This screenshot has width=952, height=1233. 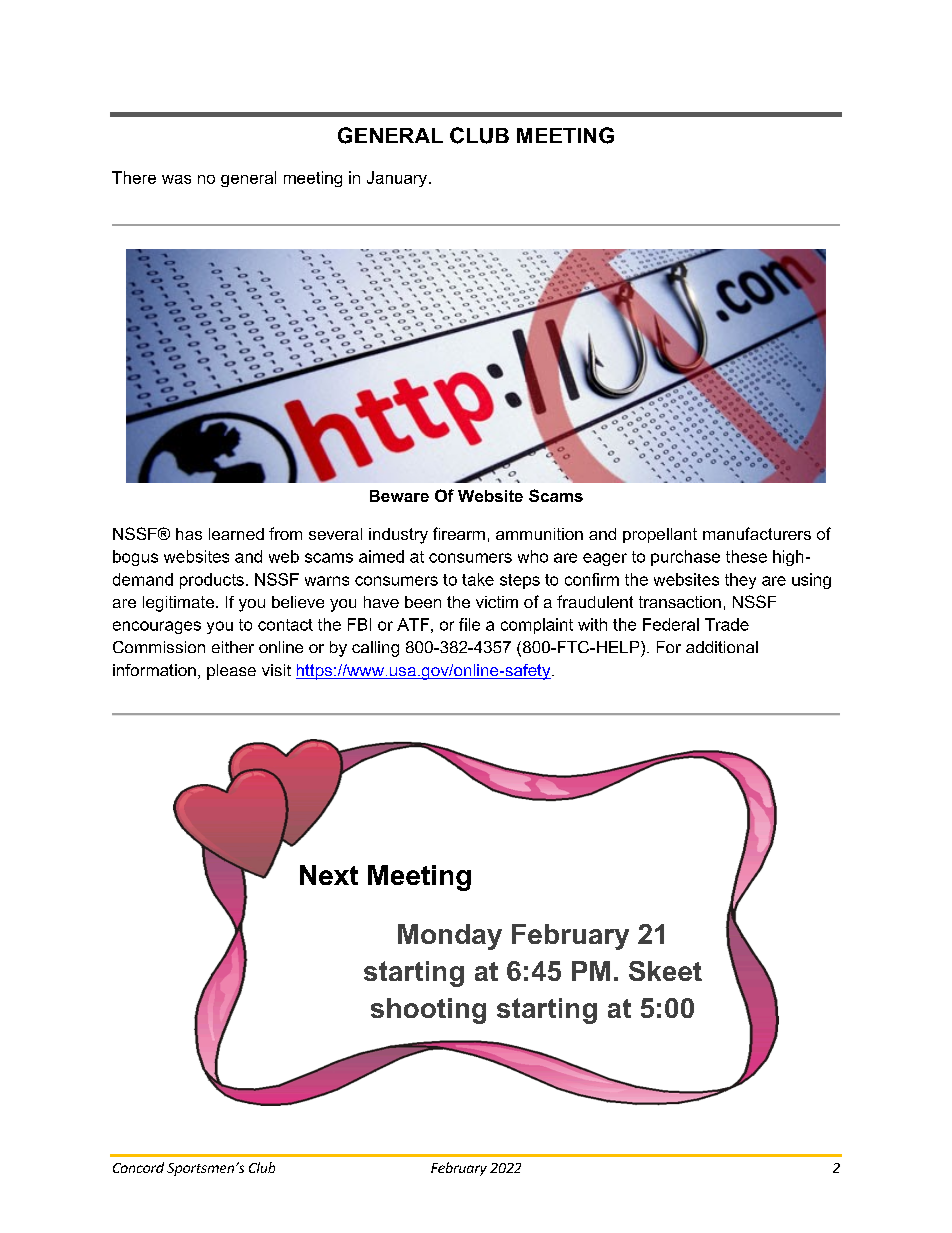 I want to click on firearm, so click(x=459, y=533).
